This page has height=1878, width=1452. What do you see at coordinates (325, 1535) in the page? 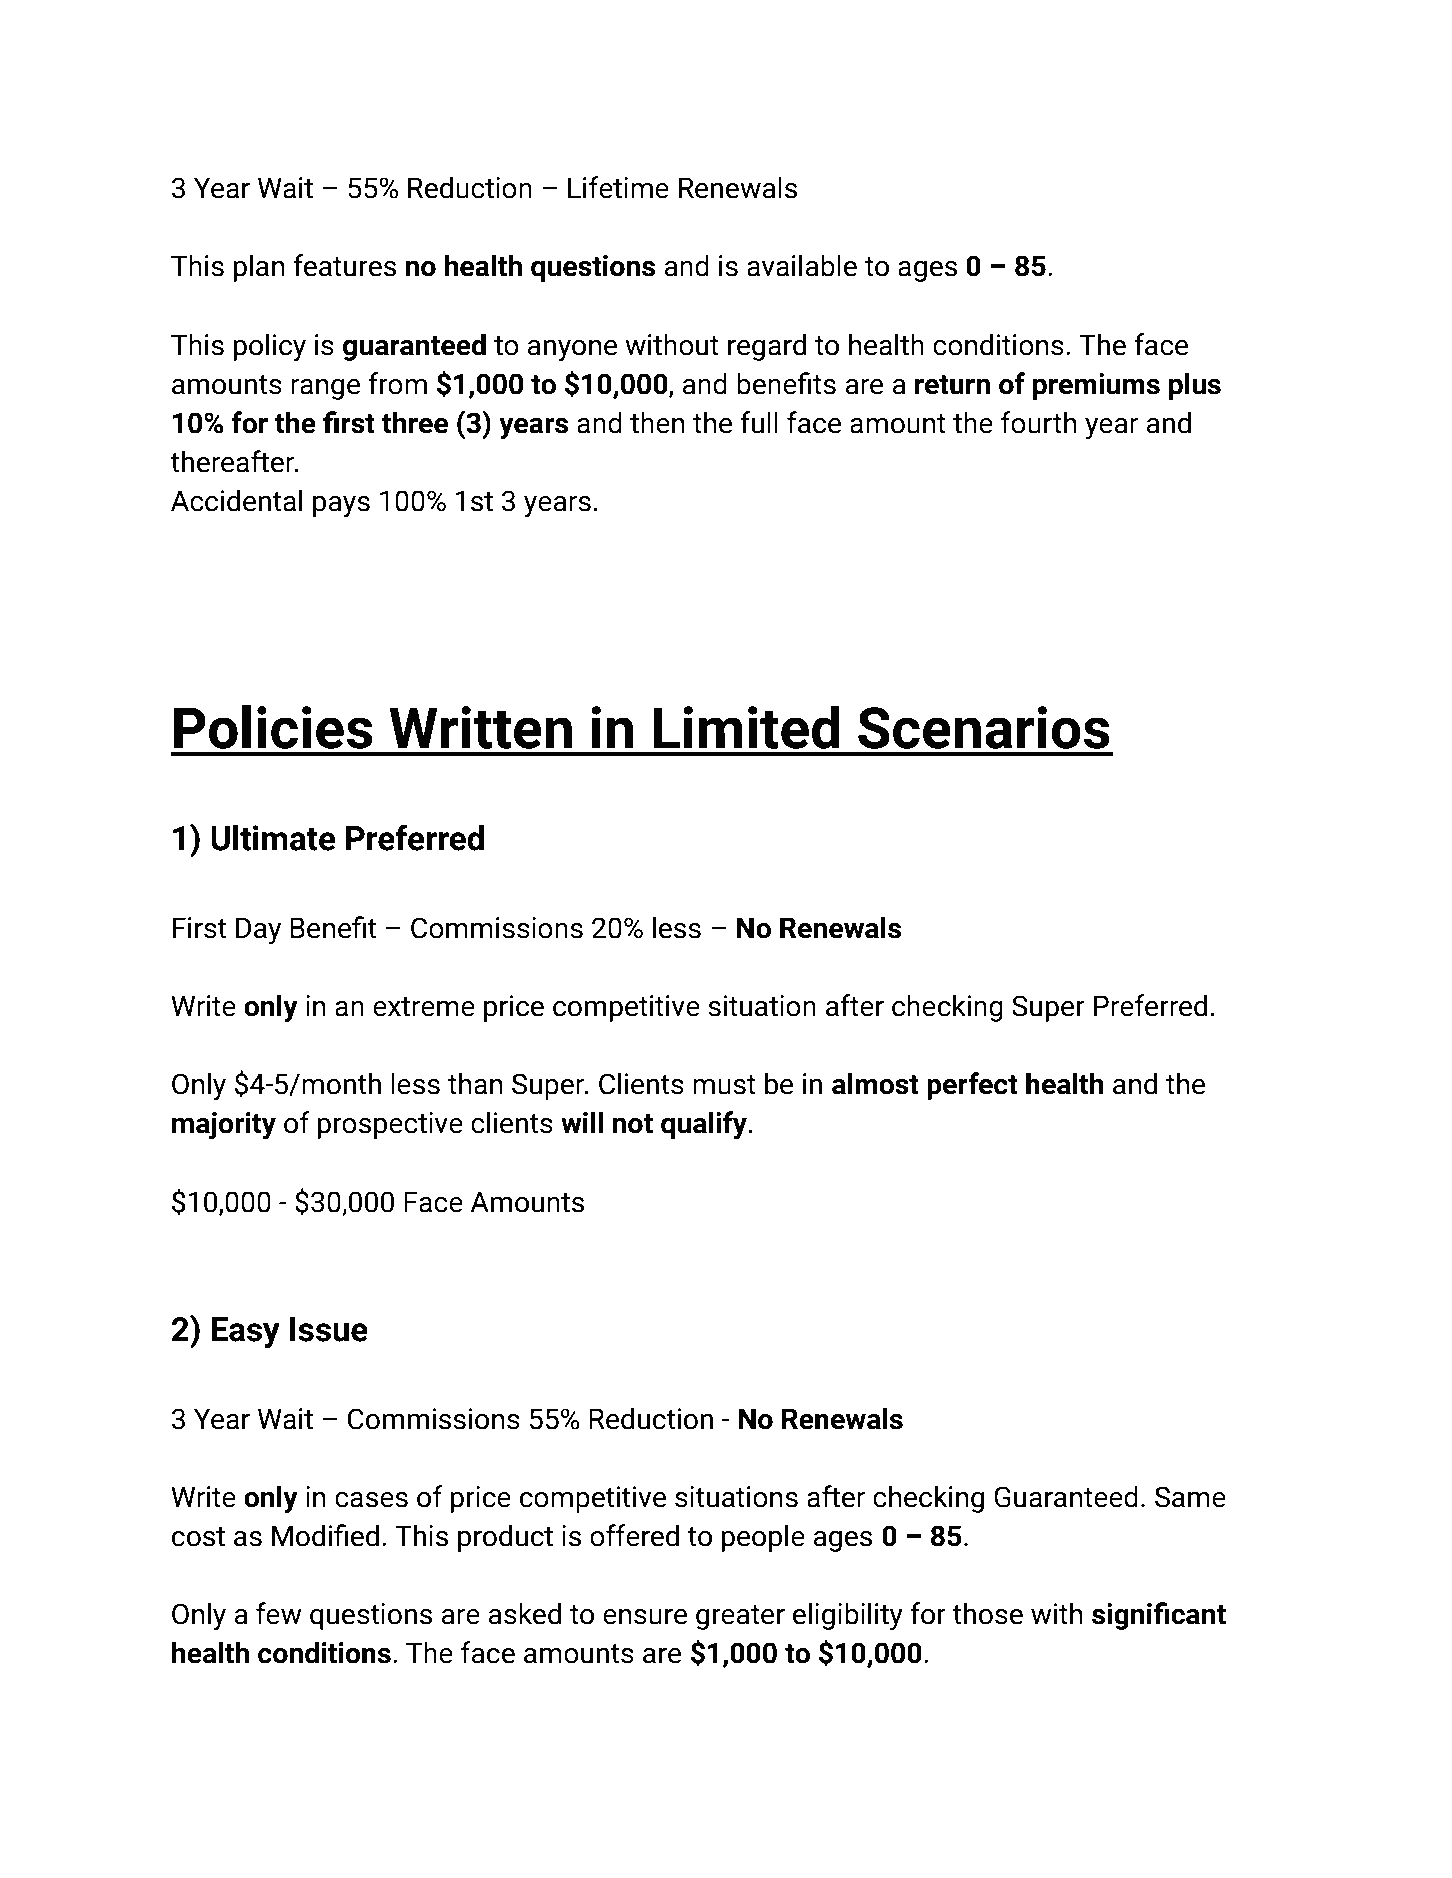
I see `Modified` at bounding box center [325, 1535].
